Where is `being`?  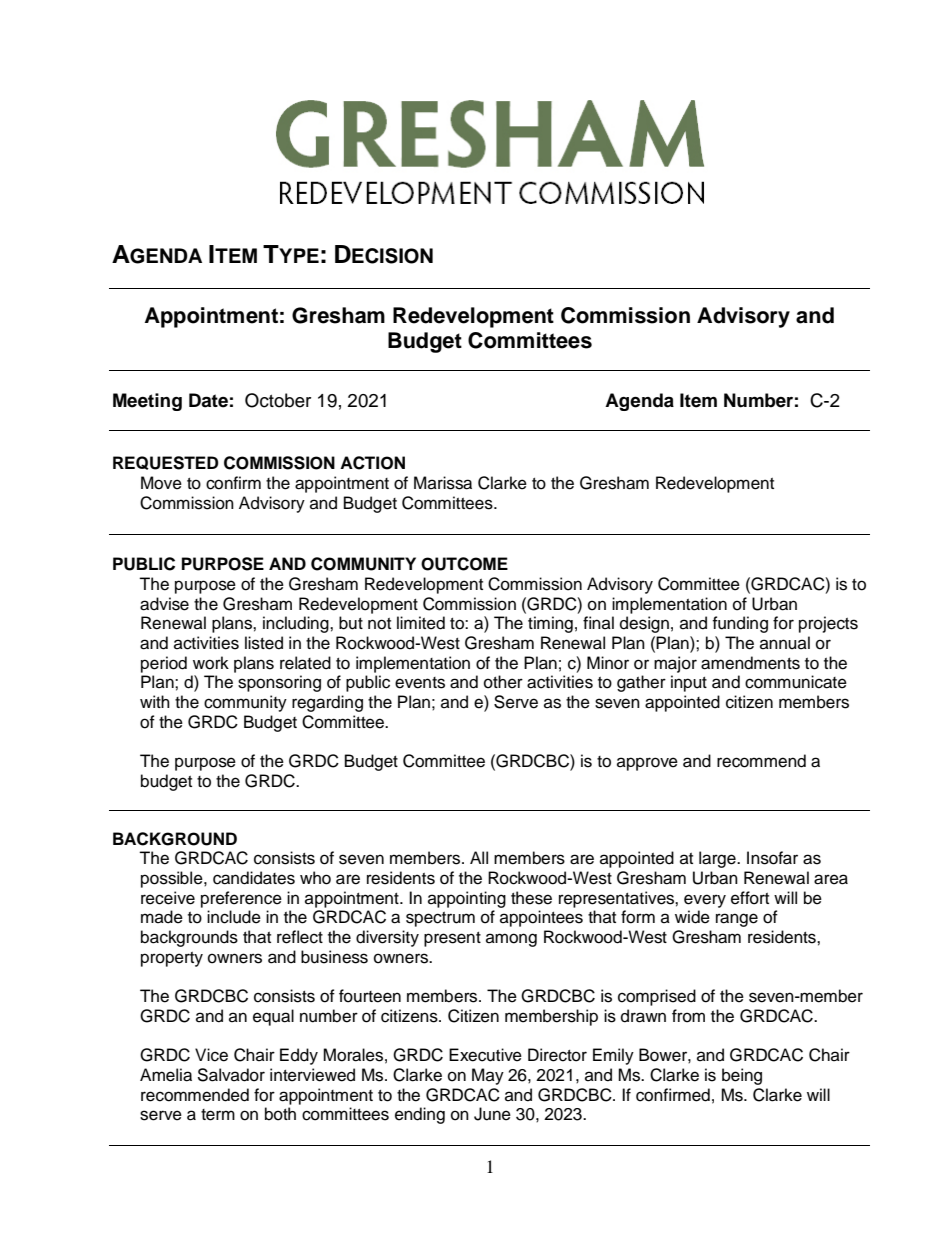 being is located at coordinates (742, 1076).
